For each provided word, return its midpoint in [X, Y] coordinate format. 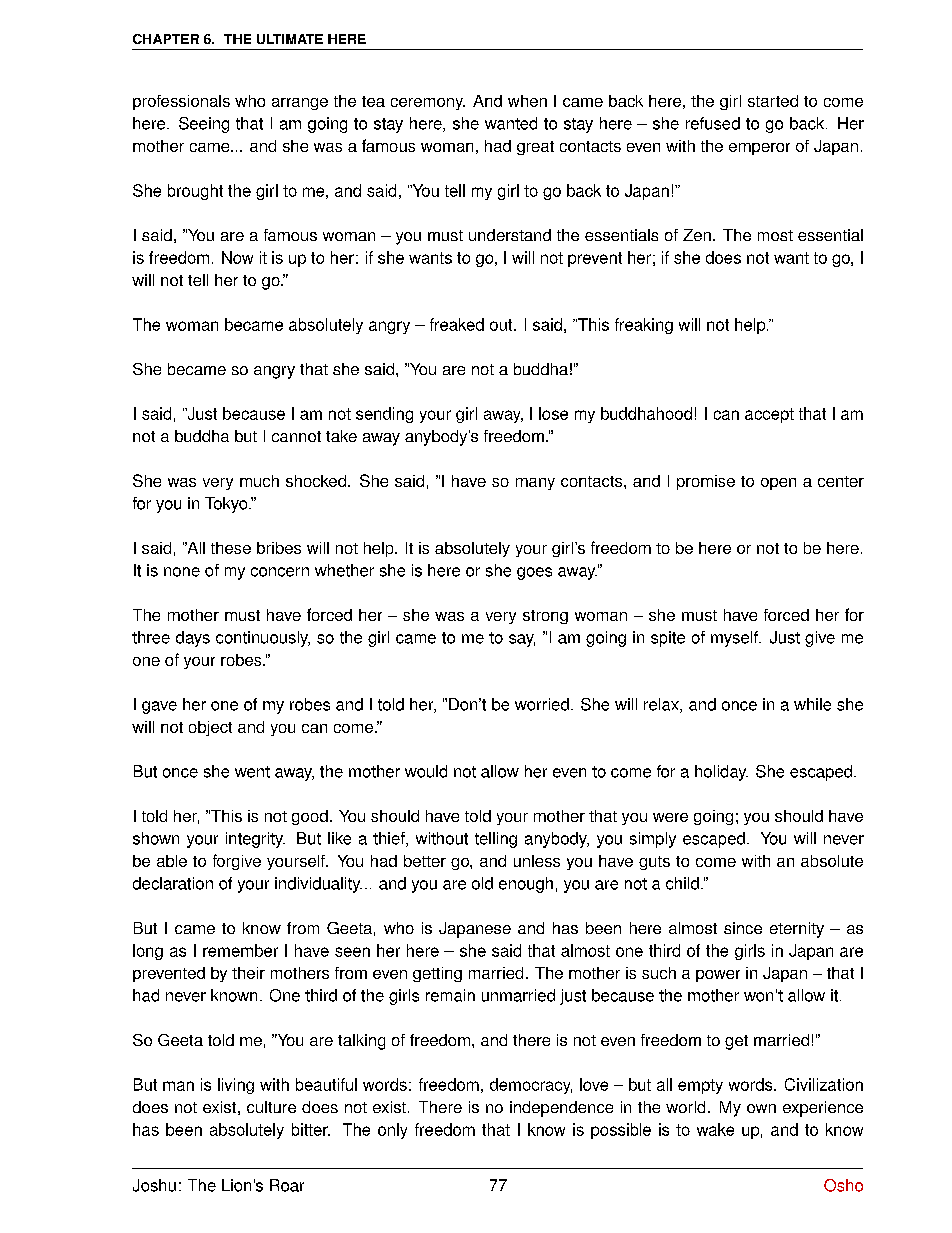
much [259, 481]
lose [553, 413]
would [426, 771]
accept [769, 415]
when [527, 101]
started [773, 101]
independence [561, 1109]
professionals [181, 102]
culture [271, 1107]
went [252, 772]
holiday [721, 773]
